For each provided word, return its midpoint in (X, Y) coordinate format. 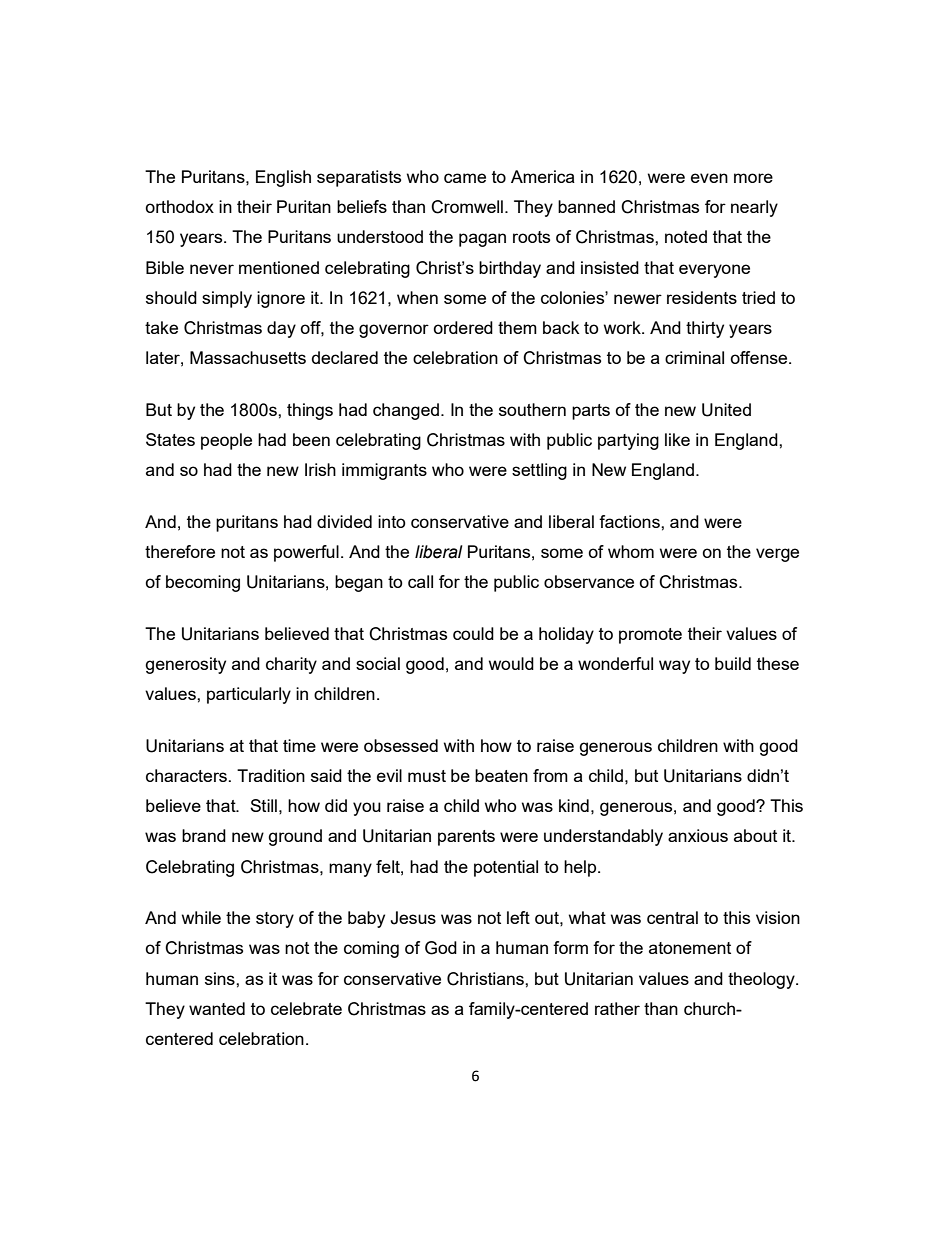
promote (650, 636)
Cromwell (467, 207)
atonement (690, 948)
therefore (180, 551)
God (441, 948)
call (420, 581)
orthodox (179, 206)
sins (221, 978)
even (709, 178)
